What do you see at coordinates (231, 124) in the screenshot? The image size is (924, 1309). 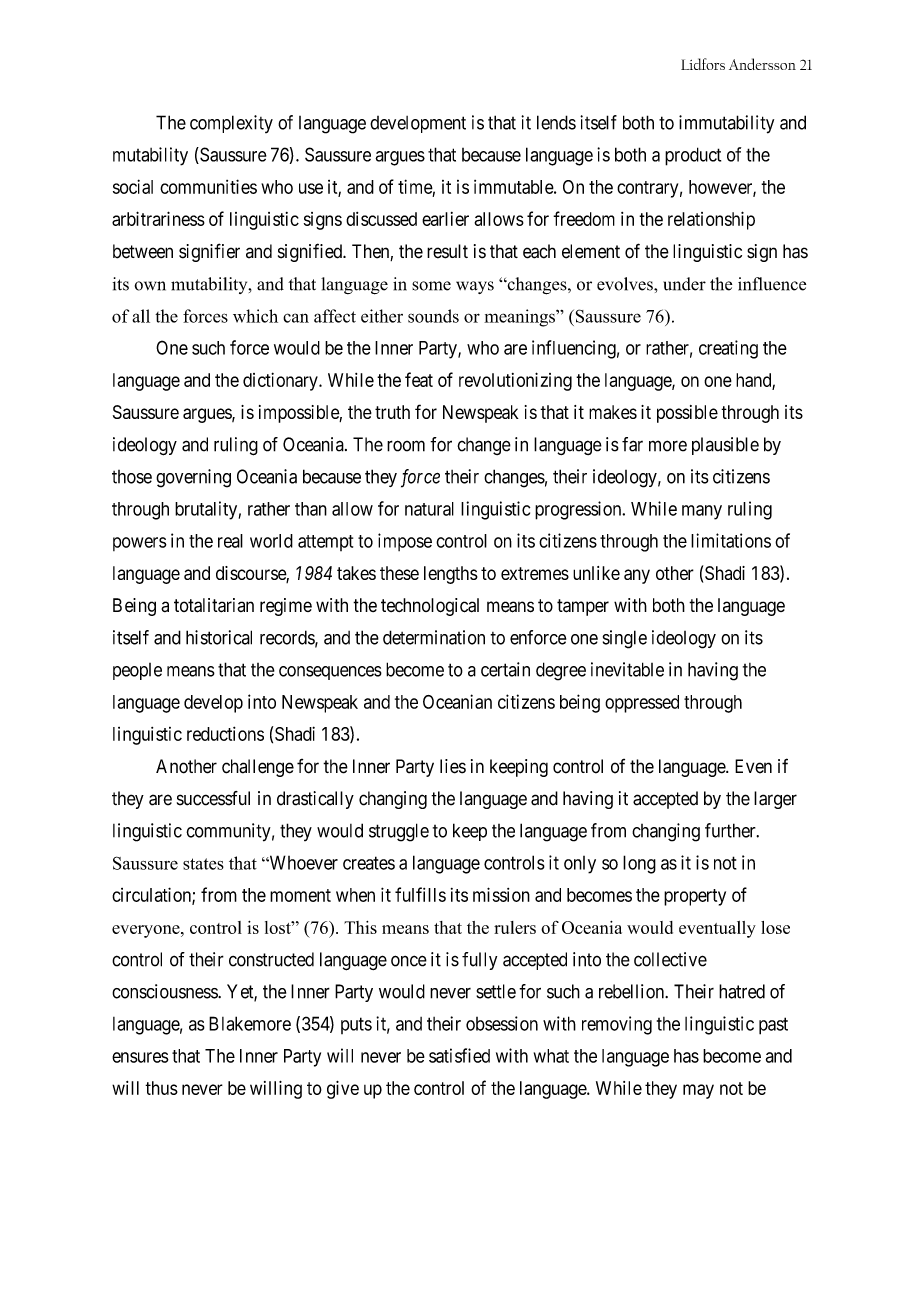 I see `complexity` at bounding box center [231, 124].
